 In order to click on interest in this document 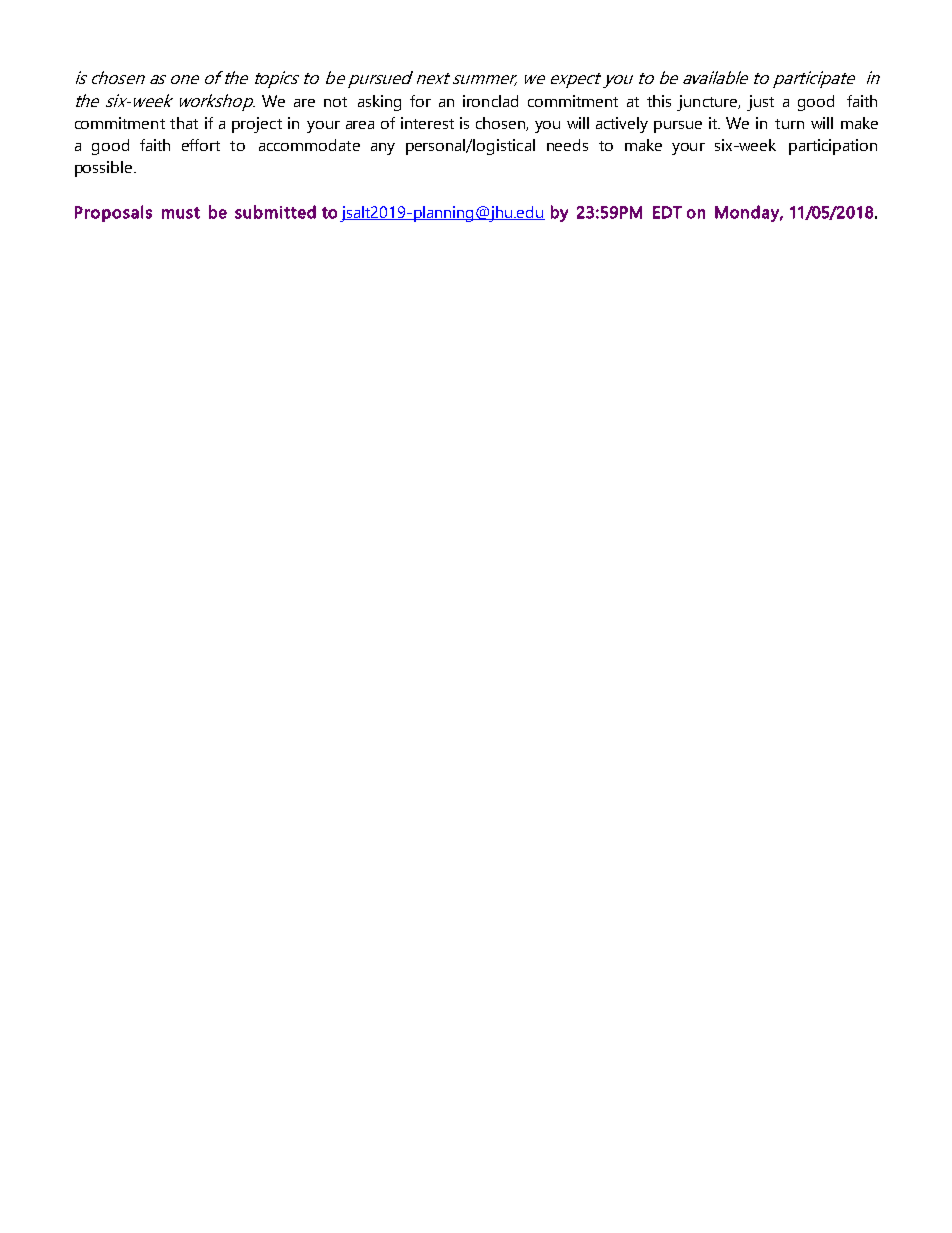, I will do `click(427, 123)`.
